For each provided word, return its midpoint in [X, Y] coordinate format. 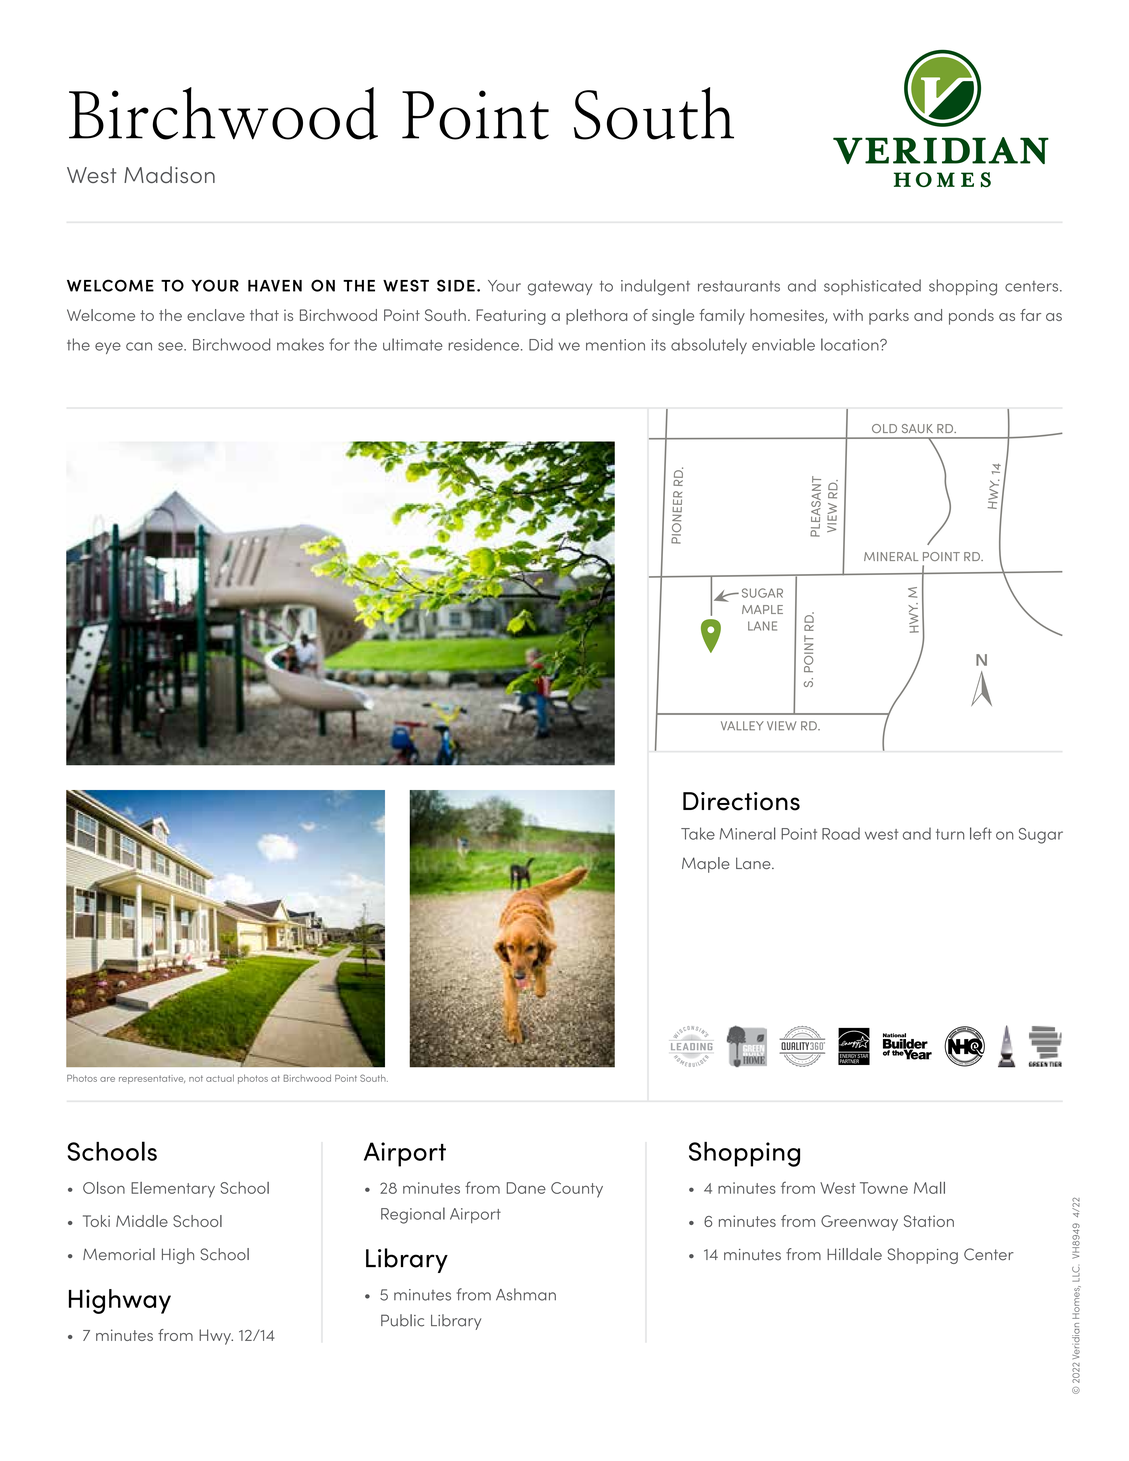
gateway [560, 288]
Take [698, 833]
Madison [169, 174]
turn [950, 834]
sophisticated [872, 287]
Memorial [119, 1254]
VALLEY [742, 726]
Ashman [526, 1294]
